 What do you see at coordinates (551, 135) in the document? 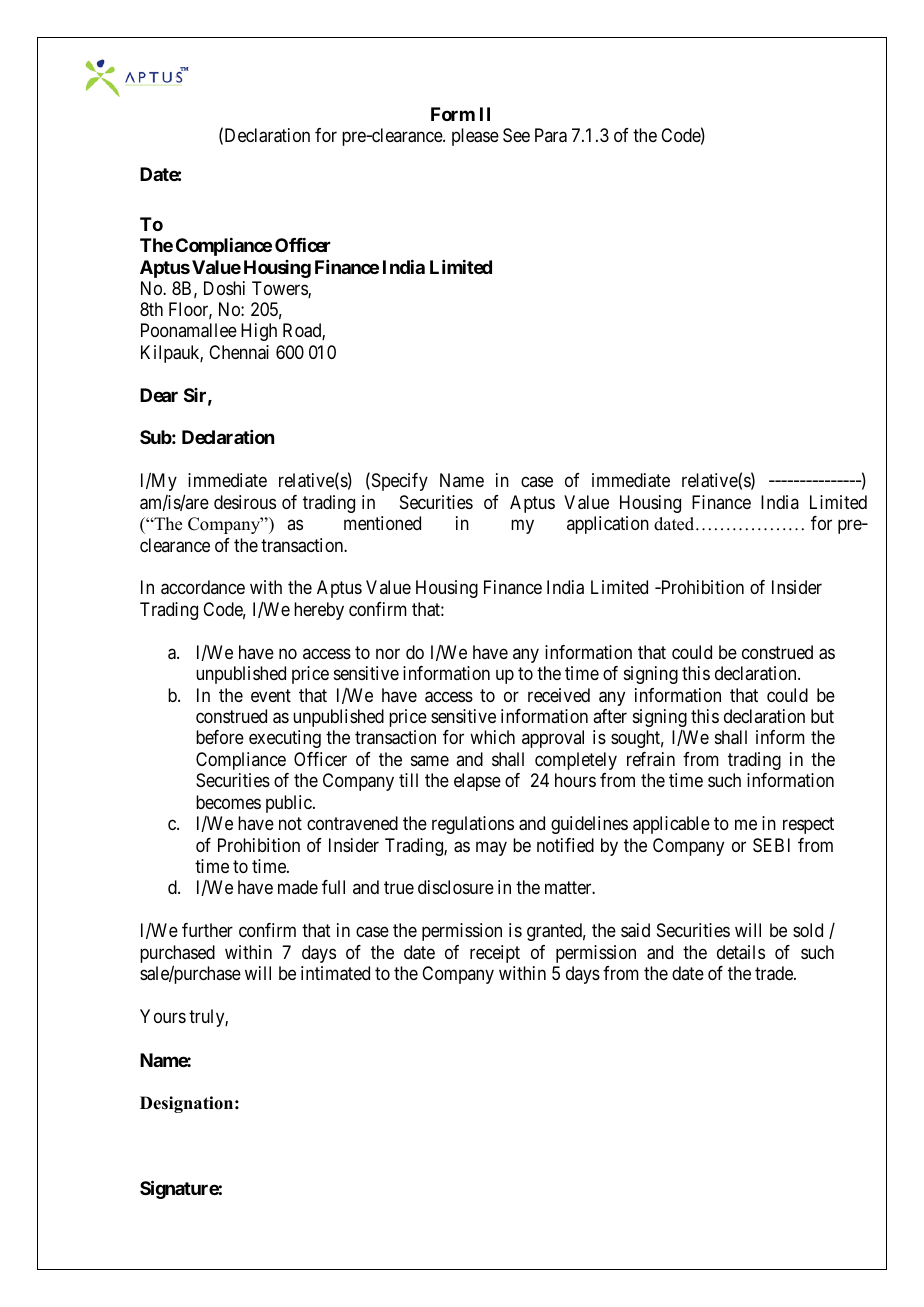
I see `Para` at bounding box center [551, 135].
